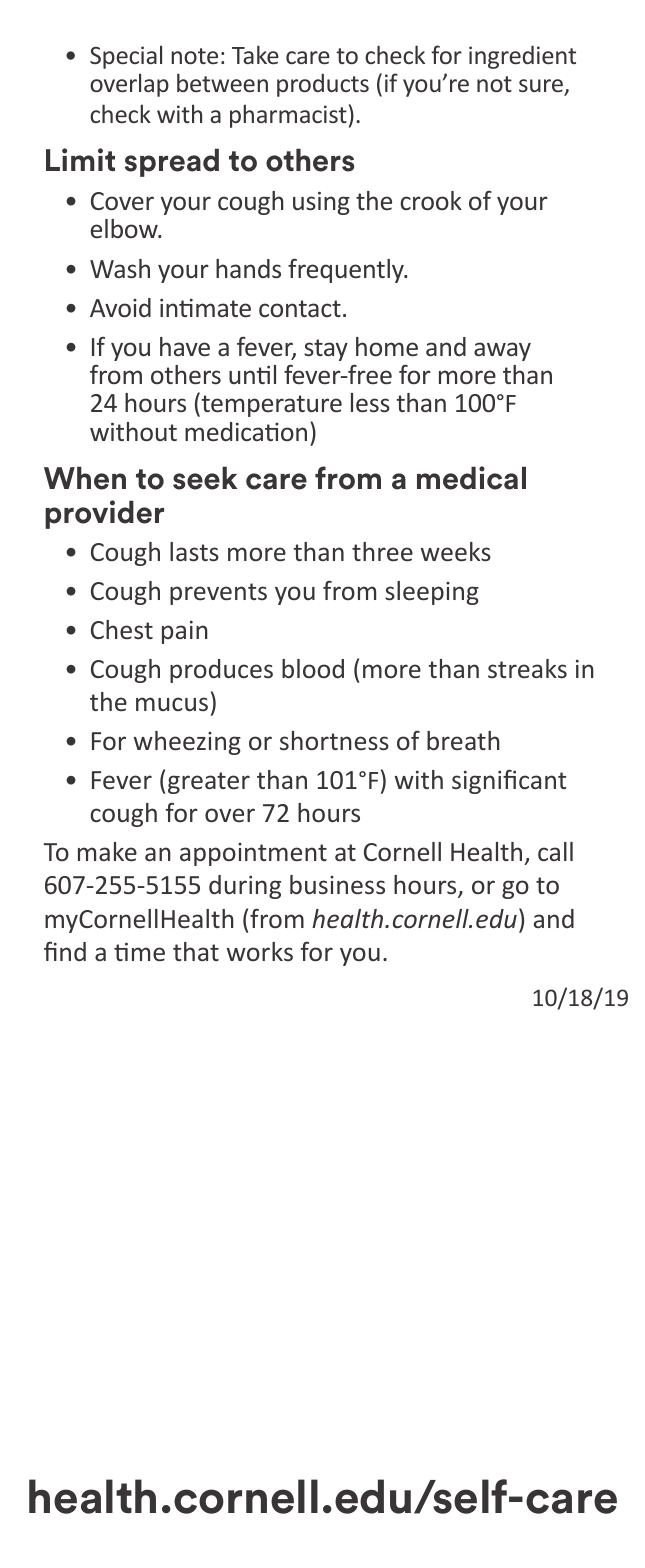  What do you see at coordinates (471, 478) in the page?
I see `medical` at bounding box center [471, 478].
